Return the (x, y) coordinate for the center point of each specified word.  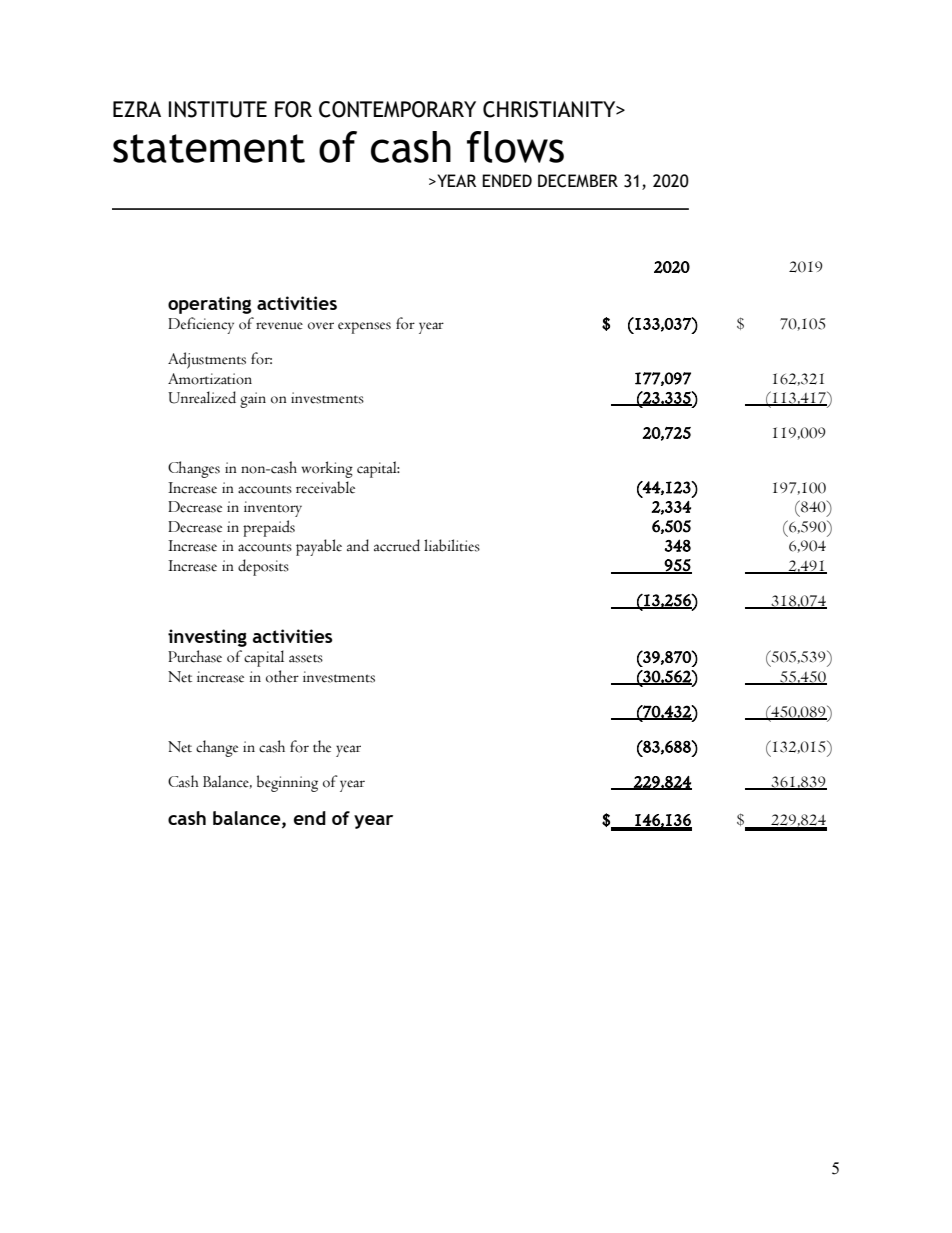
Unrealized (202, 397)
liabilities (452, 545)
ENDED (507, 180)
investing (207, 638)
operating (210, 305)
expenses (364, 328)
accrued (397, 545)
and (358, 545)
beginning (287, 783)
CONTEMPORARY (397, 109)
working (327, 469)
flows (515, 147)
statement (209, 148)
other (282, 676)
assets (306, 658)
